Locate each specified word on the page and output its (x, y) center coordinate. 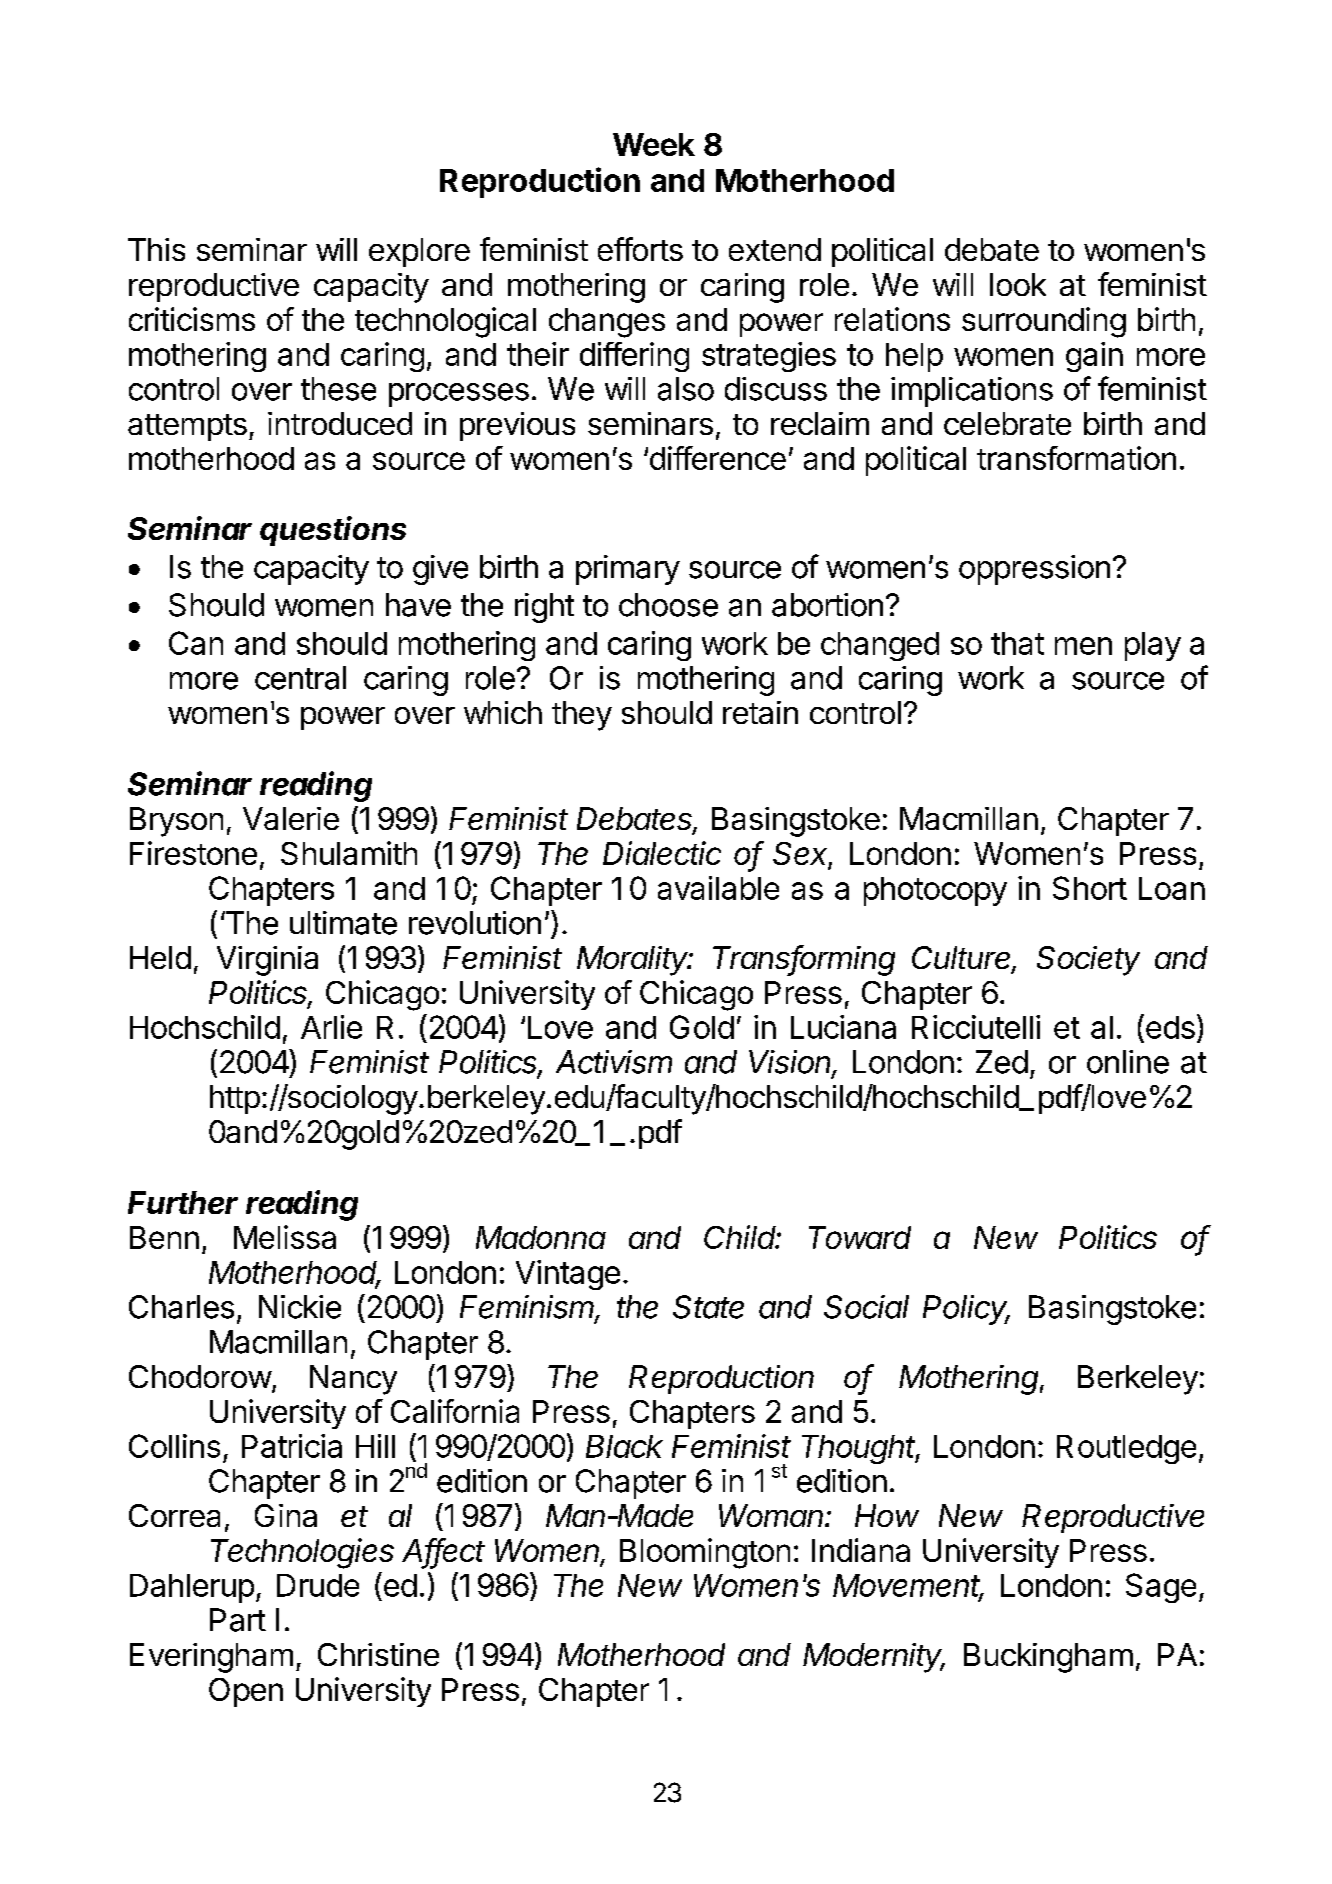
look (1018, 284)
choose (668, 605)
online (1128, 1062)
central (300, 678)
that (1017, 643)
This (156, 249)
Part (238, 1620)
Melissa (285, 1237)
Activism (614, 1062)
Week (654, 144)
